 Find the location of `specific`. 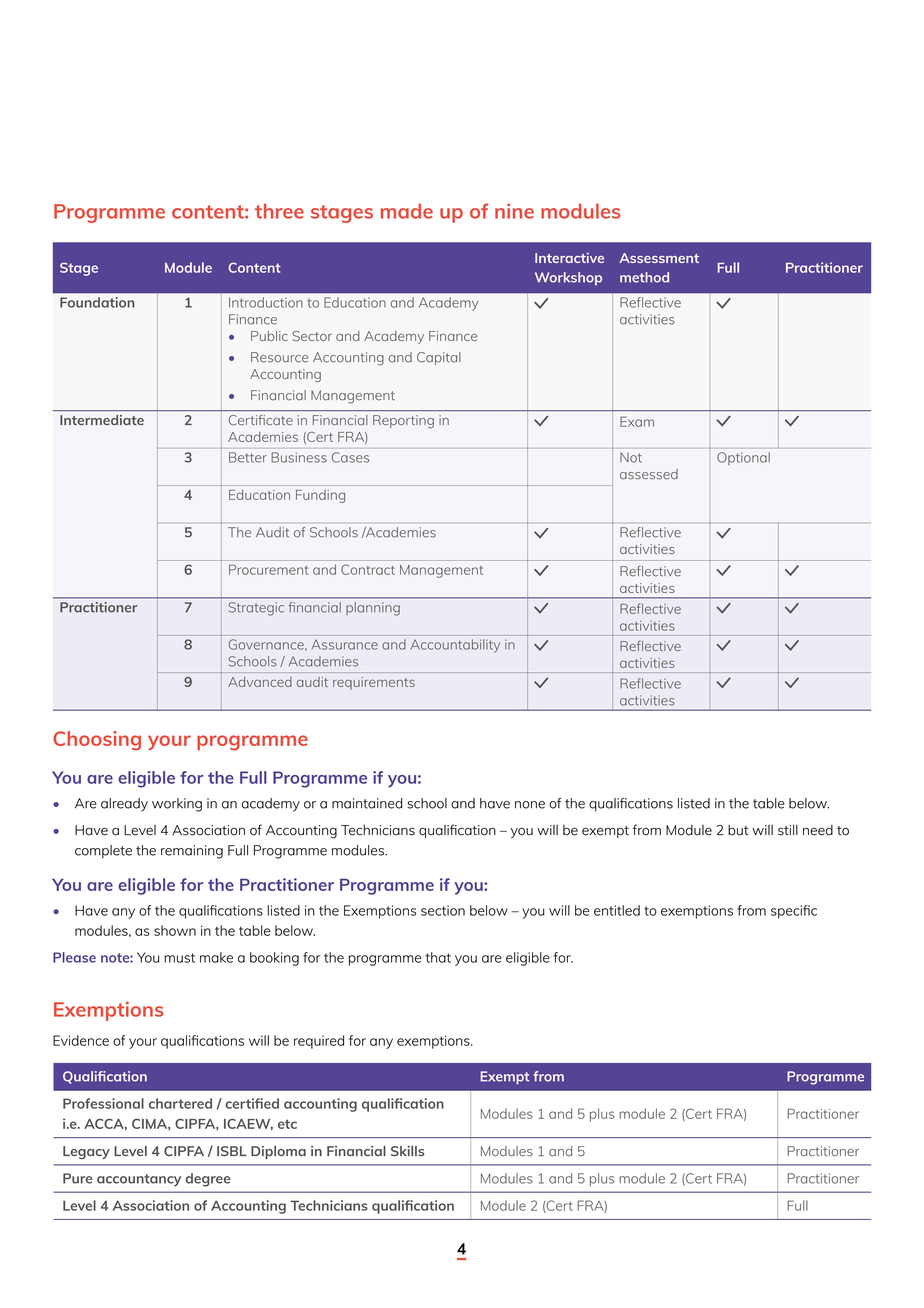

specific is located at coordinates (794, 912).
